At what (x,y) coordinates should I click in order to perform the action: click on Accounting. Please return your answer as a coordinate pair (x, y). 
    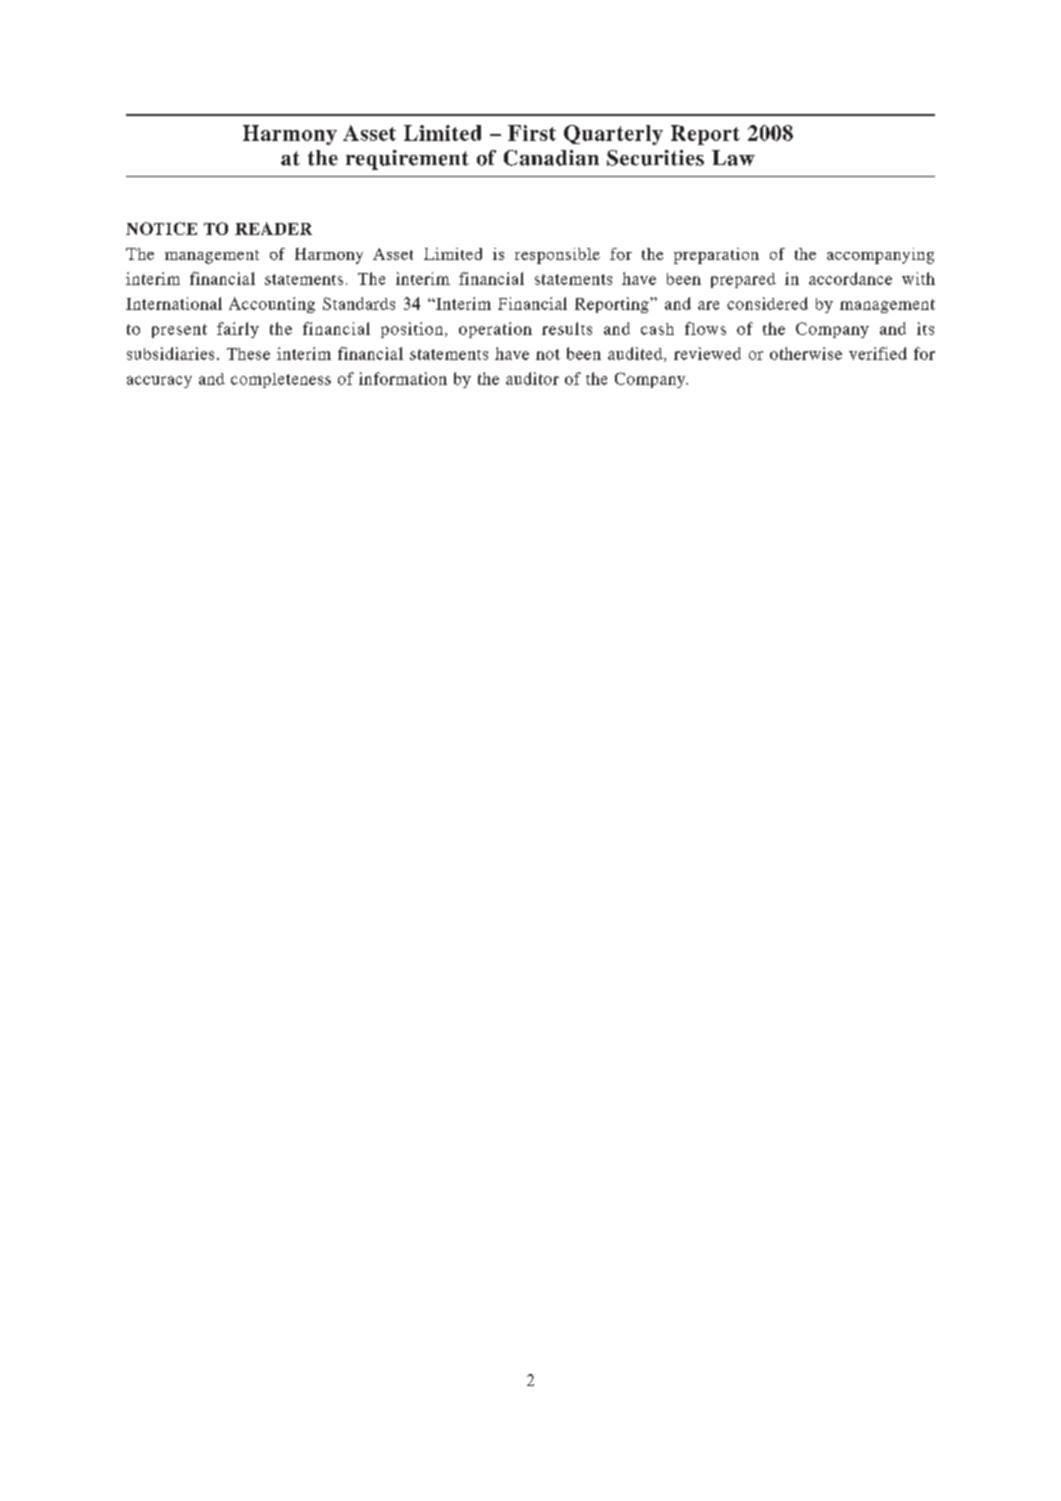
    Looking at the image, I should click on (272, 305).
